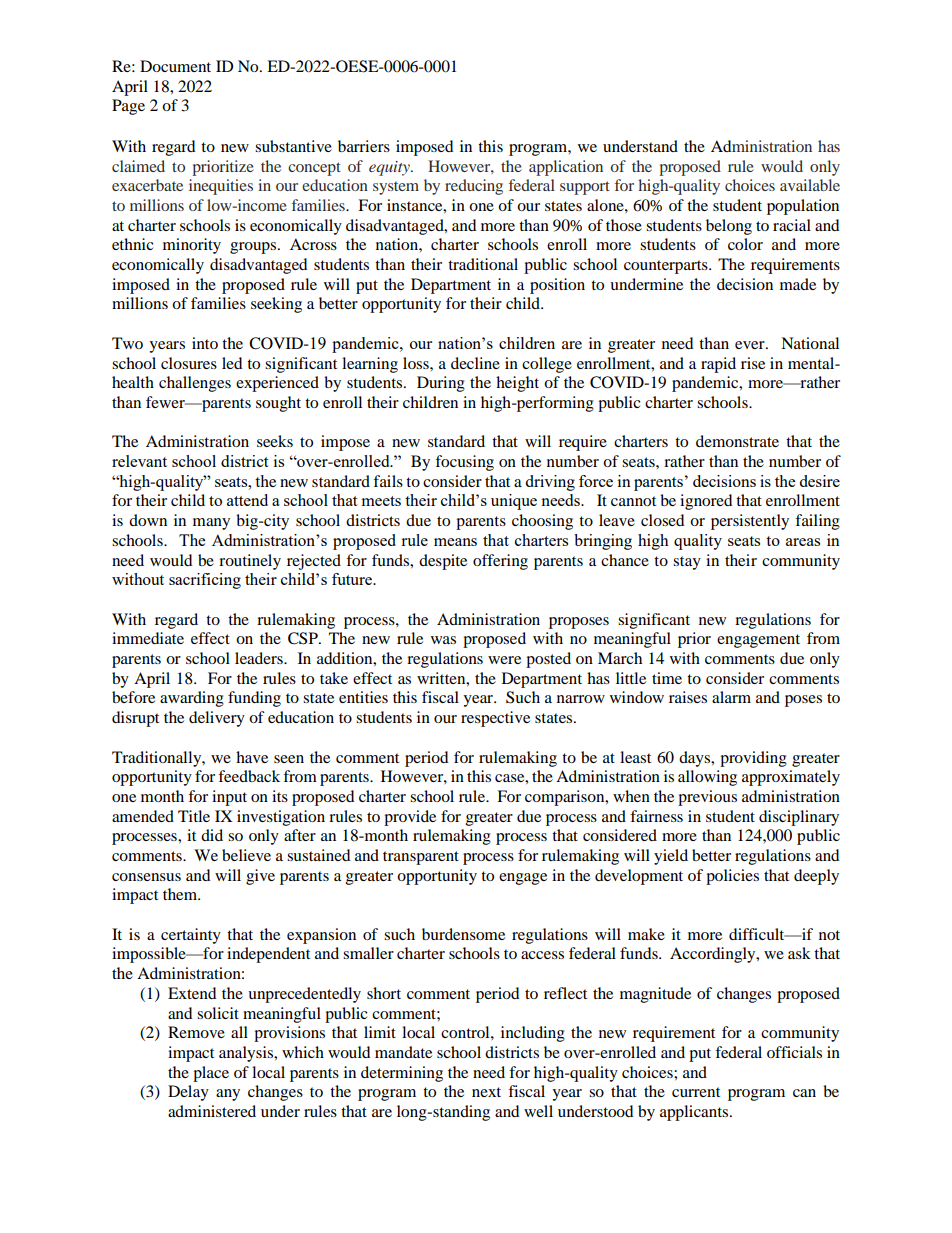 Image resolution: width=952 pixels, height=1233 pixels. Describe the element at coordinates (205, 343) in the screenshot. I see `into` at that location.
